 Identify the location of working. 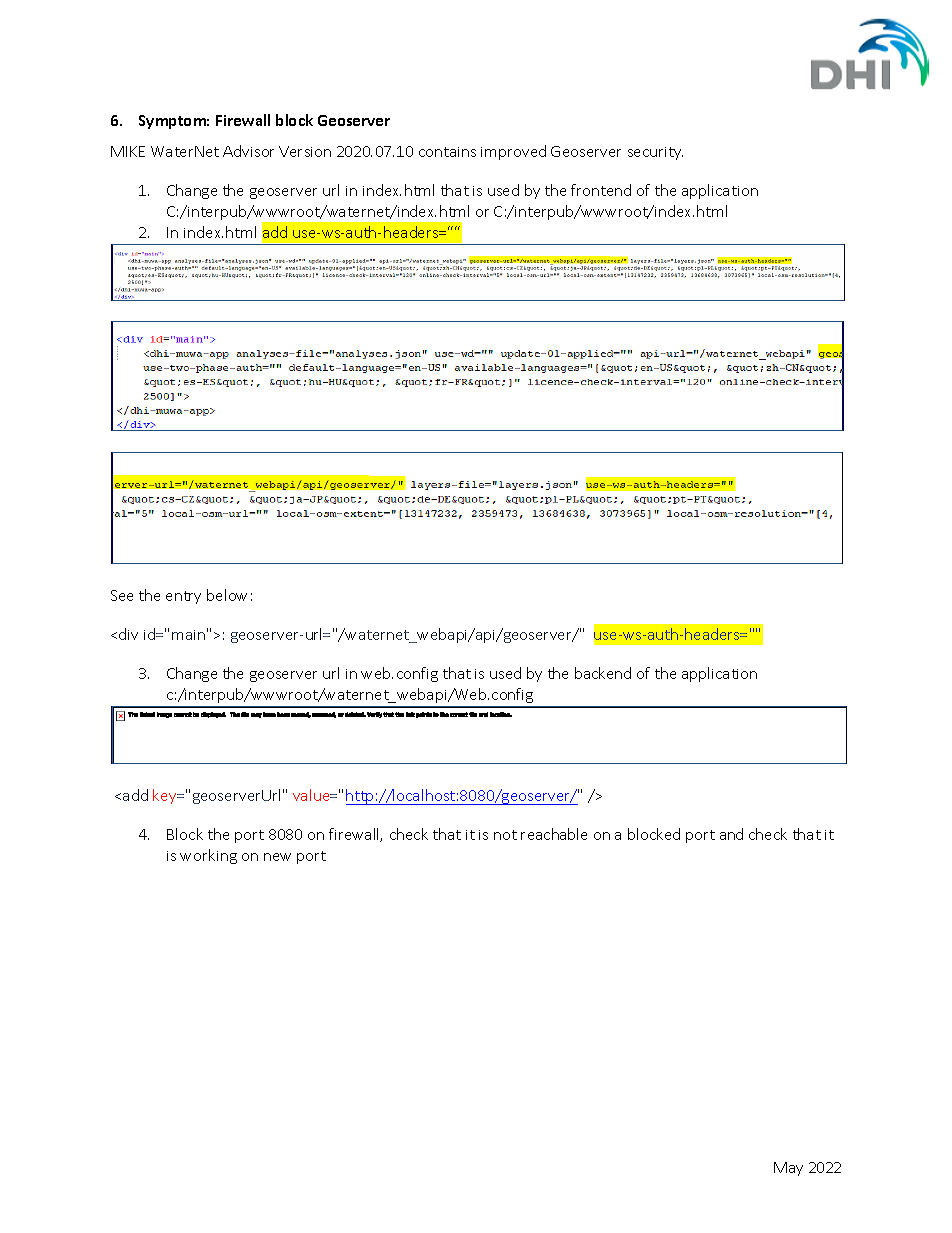
(208, 856).
